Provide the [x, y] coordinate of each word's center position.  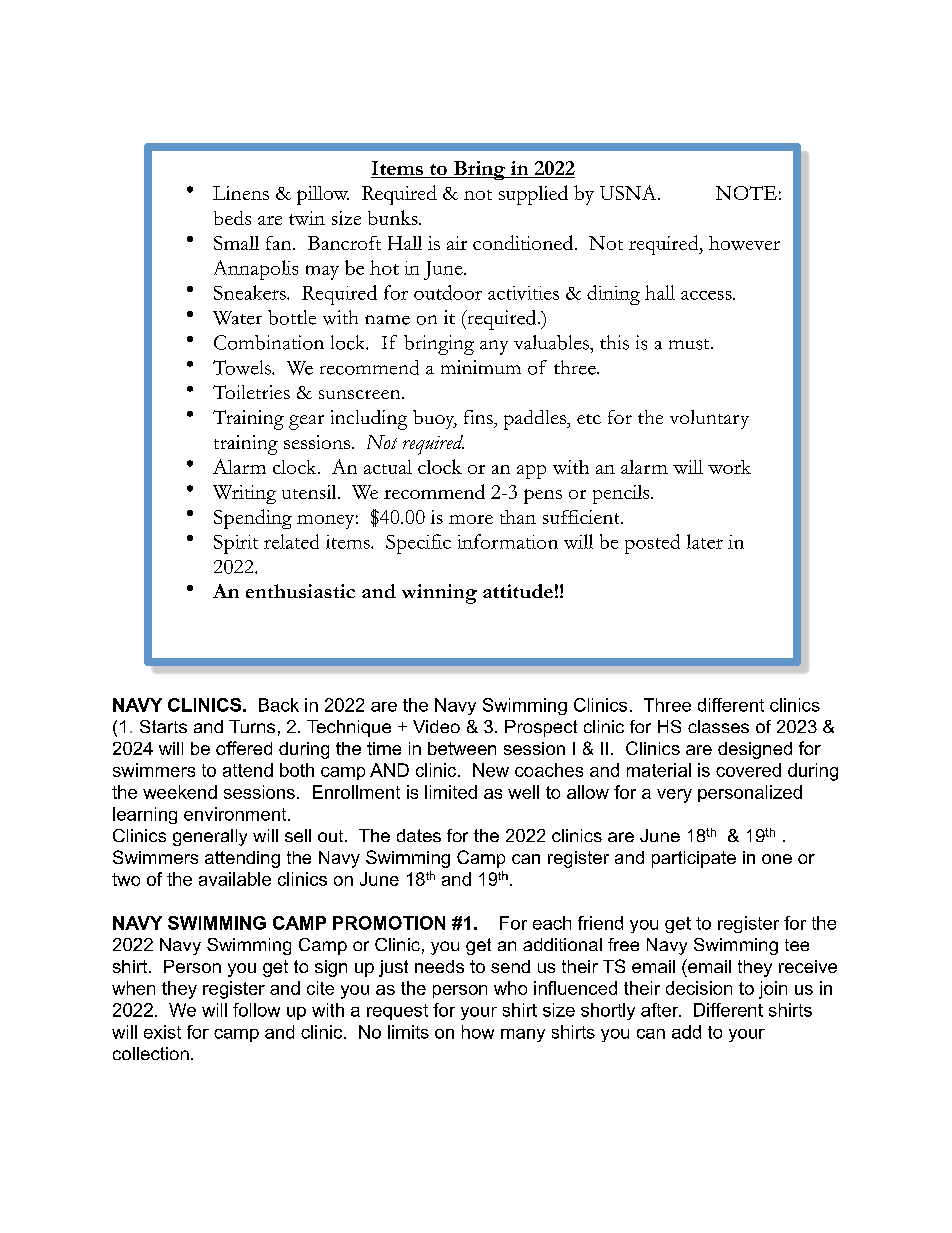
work [729, 467]
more [471, 519]
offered [244, 748]
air [457, 243]
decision [699, 988]
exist [162, 1032]
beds [232, 218]
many [523, 1035]
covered [748, 770]
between [462, 748]
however [744, 243]
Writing [244, 494]
